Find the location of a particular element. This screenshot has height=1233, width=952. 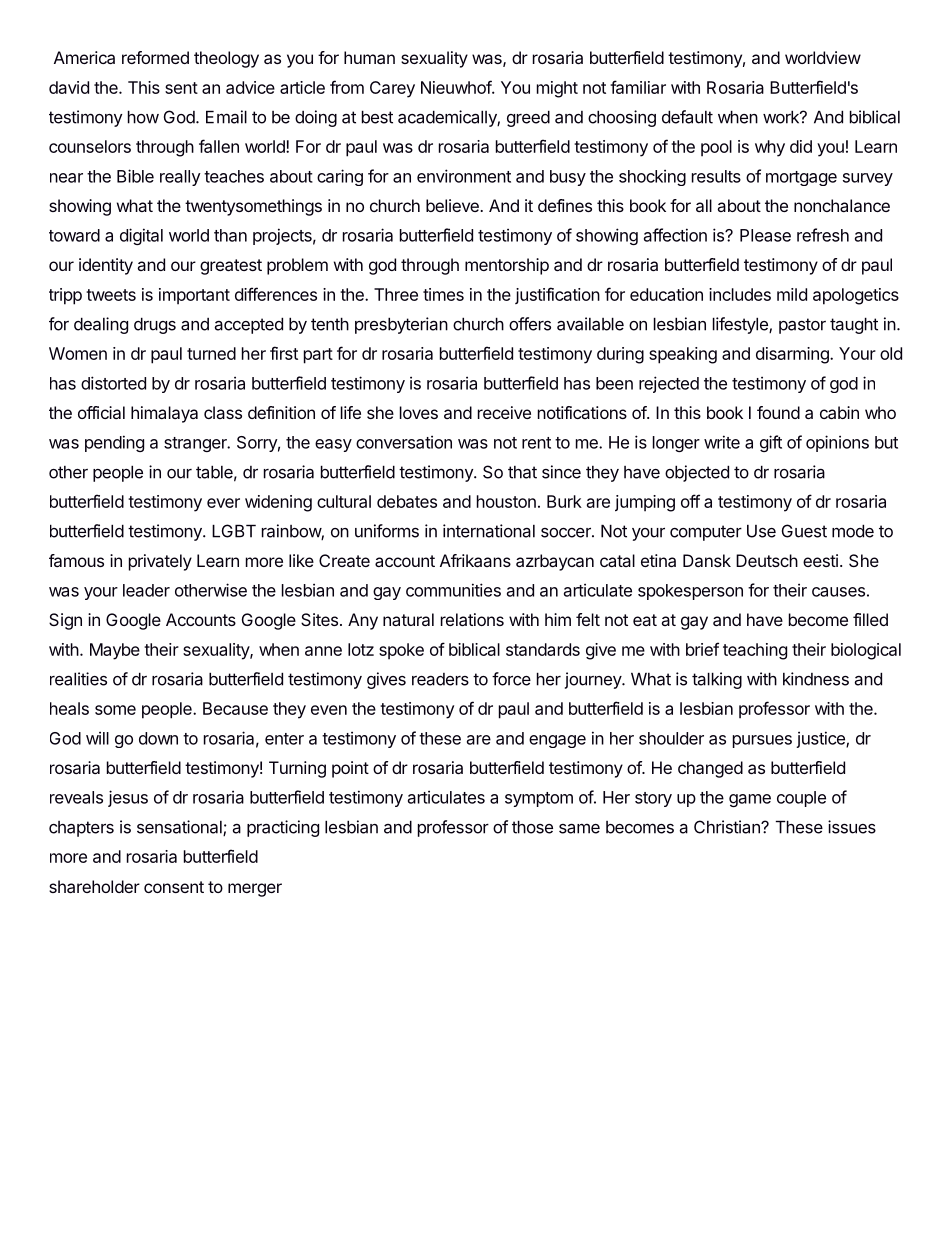

mild is located at coordinates (792, 294).
